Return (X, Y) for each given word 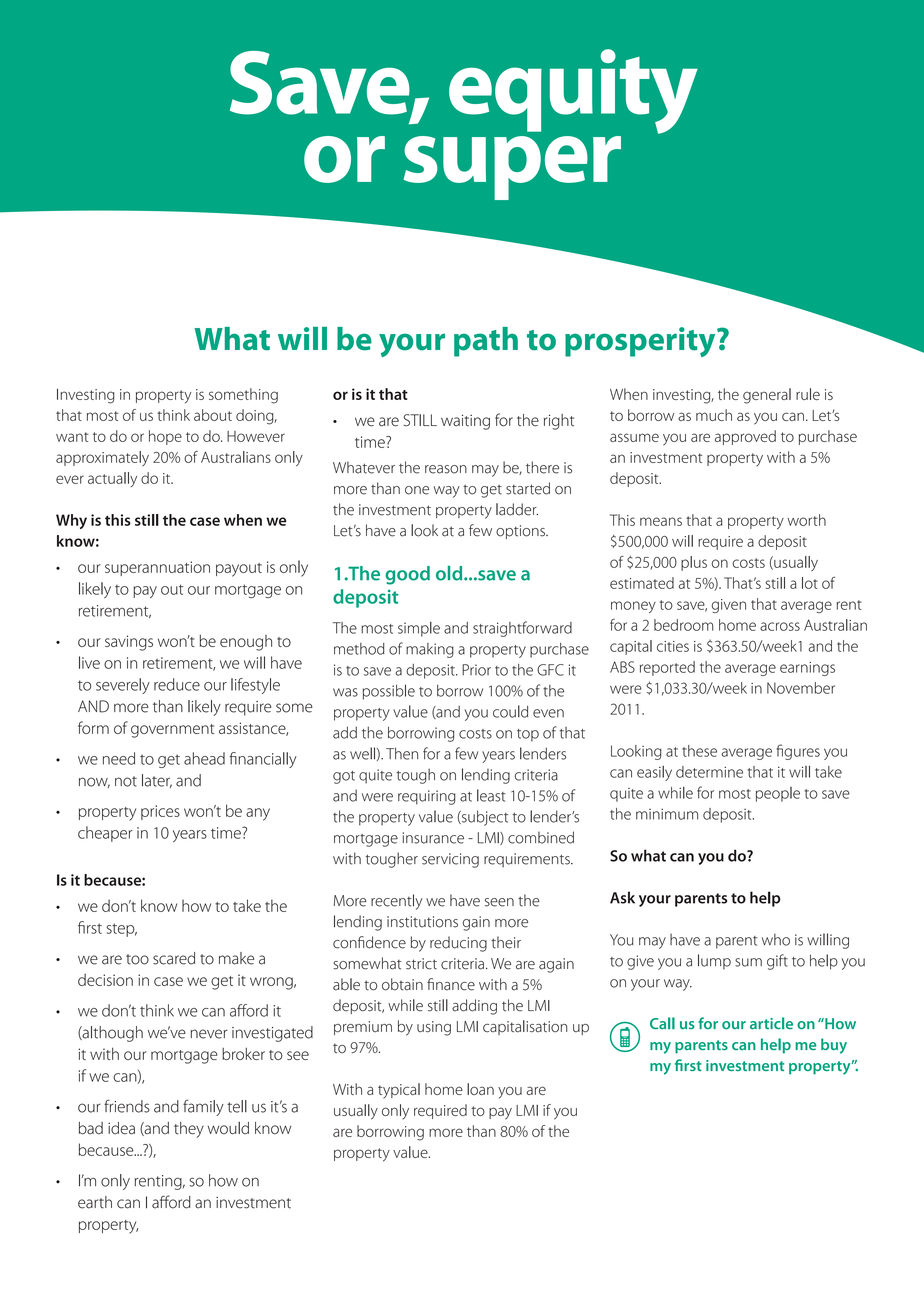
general (767, 396)
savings (129, 643)
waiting (465, 422)
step (122, 930)
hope (165, 437)
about (213, 415)
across (780, 626)
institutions (422, 922)
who (776, 940)
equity (573, 91)
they (189, 1130)
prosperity (641, 342)
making (430, 650)
